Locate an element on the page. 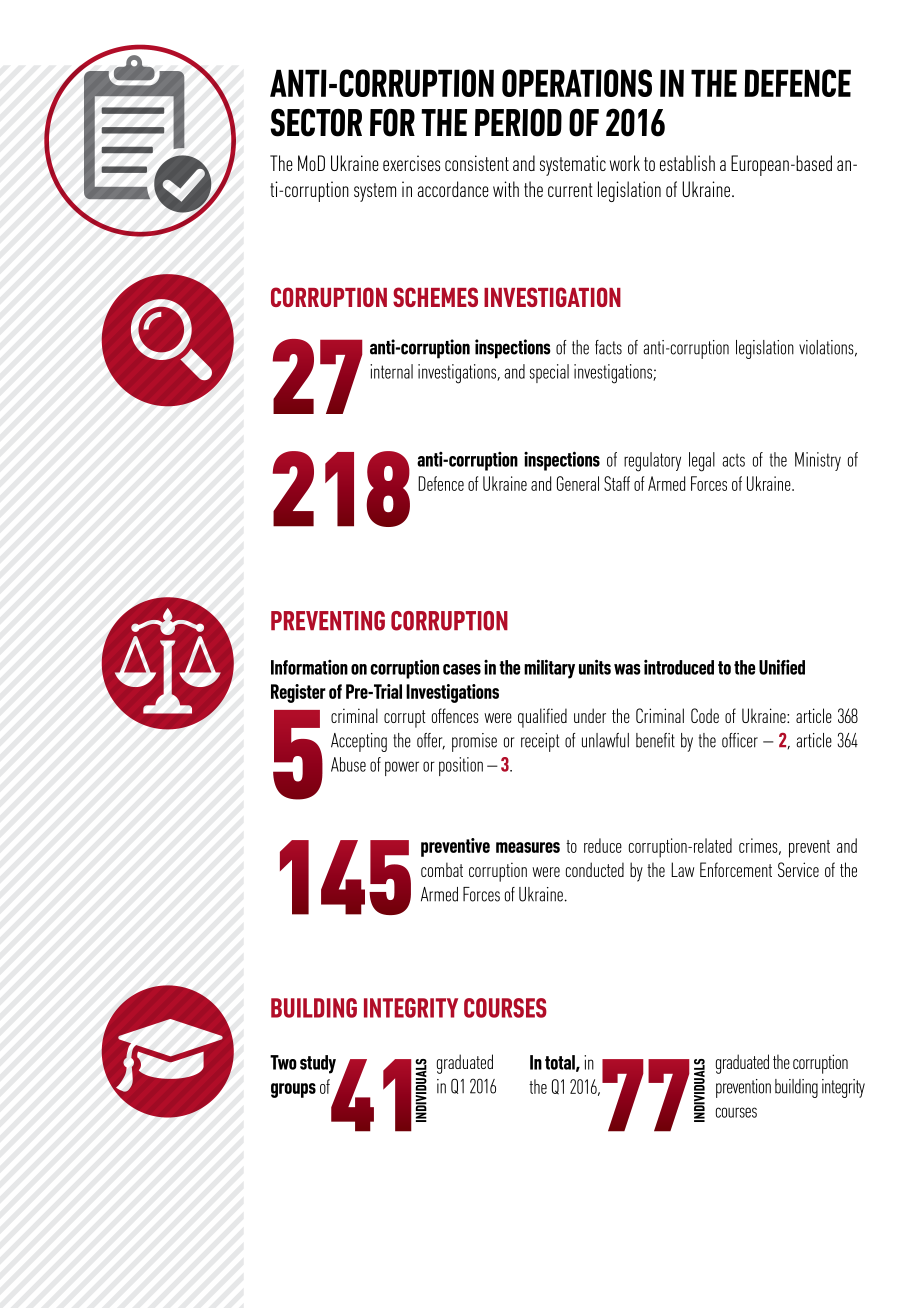 The image size is (924, 1308). establish is located at coordinates (687, 163).
